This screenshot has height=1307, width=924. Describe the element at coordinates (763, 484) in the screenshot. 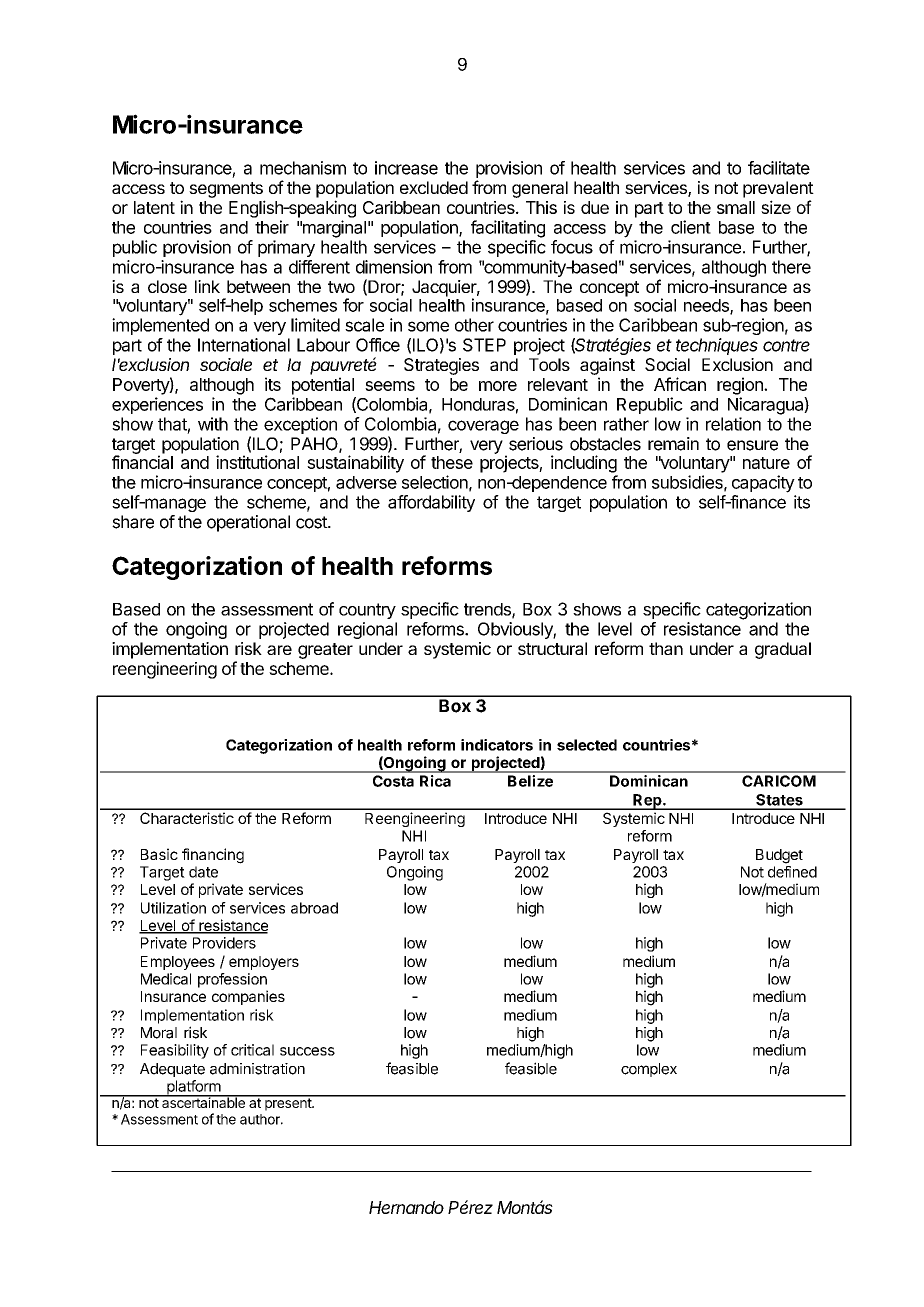

I see `capacity` at that location.
